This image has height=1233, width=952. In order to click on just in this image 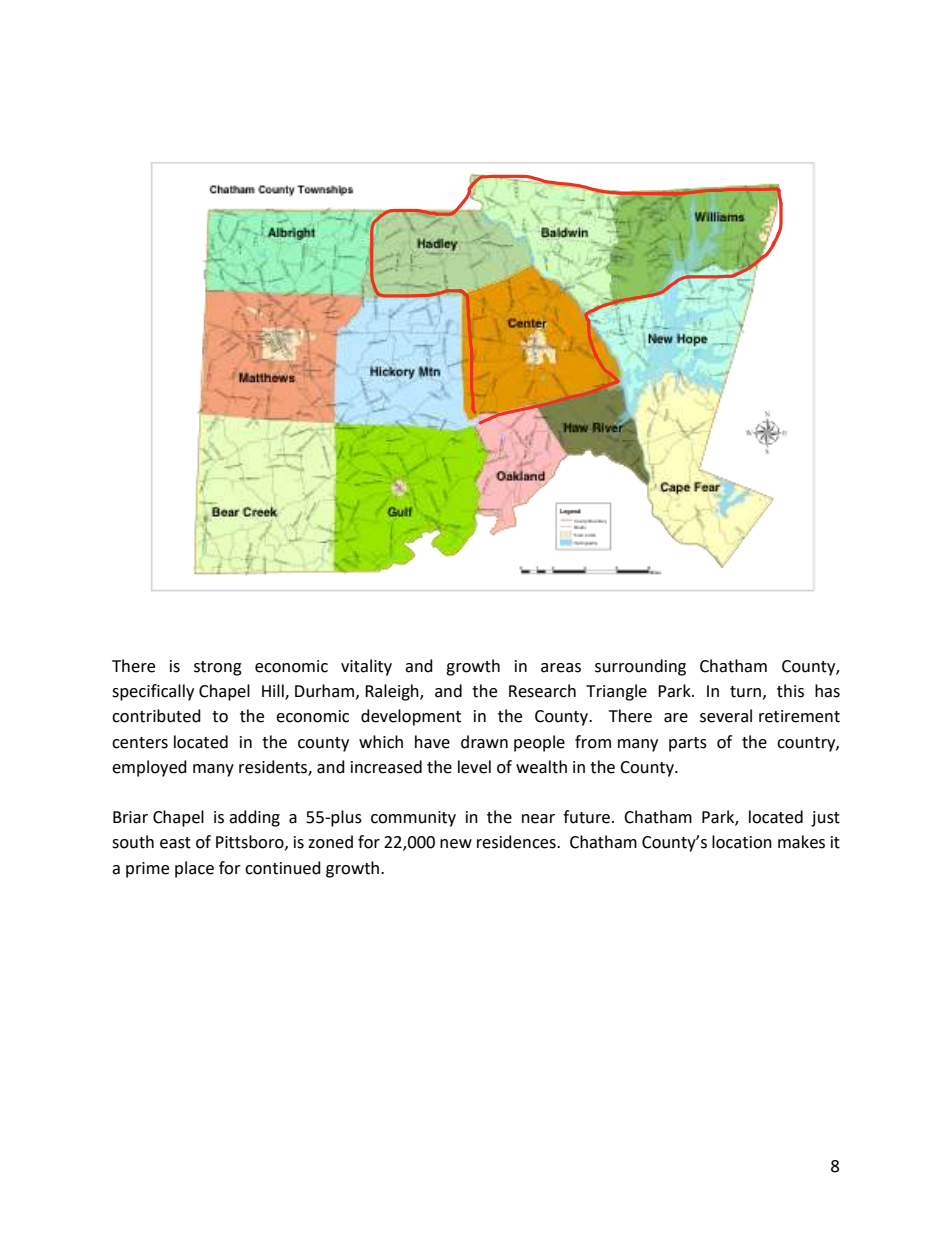, I will do `click(825, 819)`.
